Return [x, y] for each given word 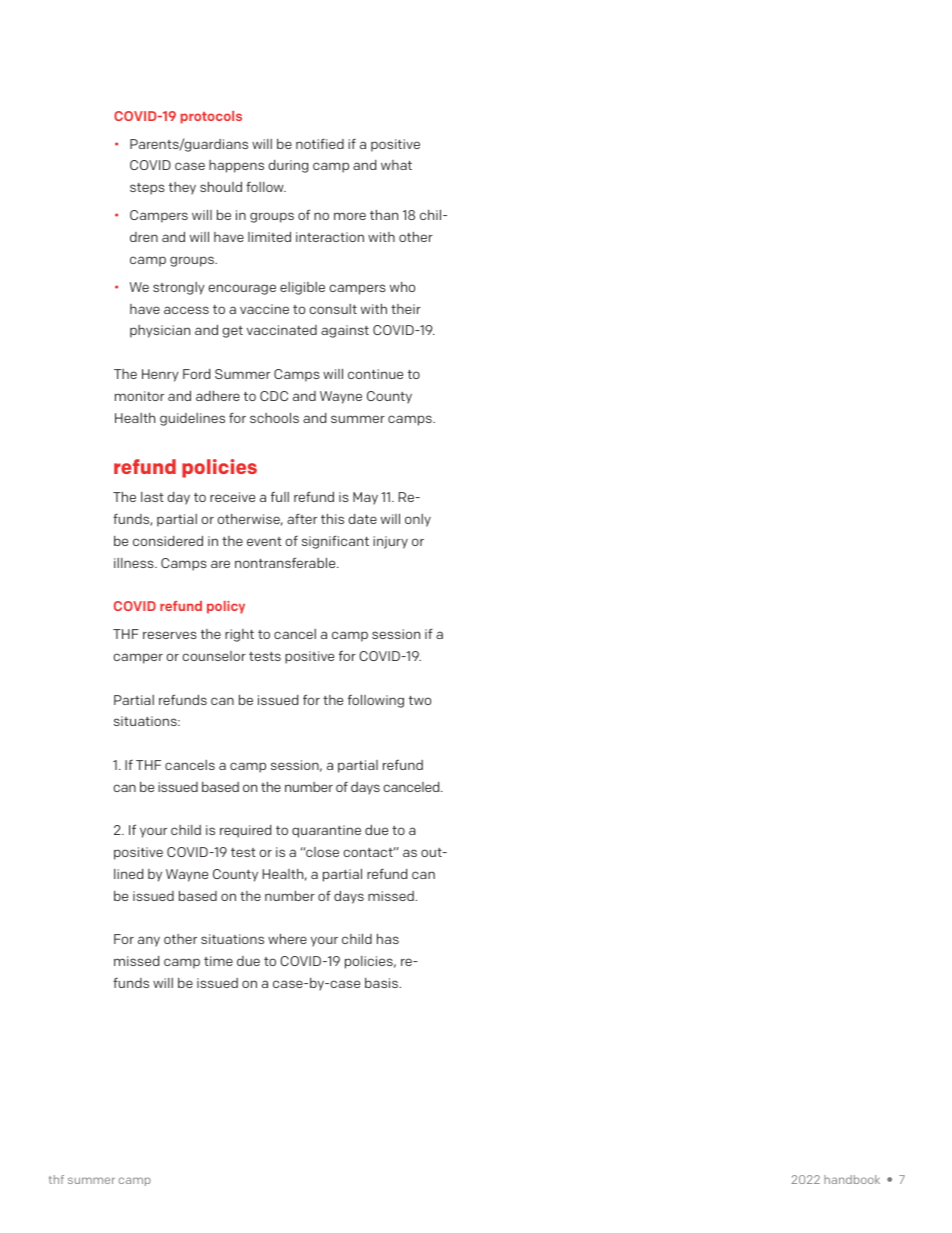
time [218, 961]
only [418, 520]
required [245, 831]
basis [383, 983]
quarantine [326, 831]
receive [232, 497]
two [420, 700]
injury [390, 542]
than [384, 214]
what [396, 165]
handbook [852, 1179]
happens [236, 166]
